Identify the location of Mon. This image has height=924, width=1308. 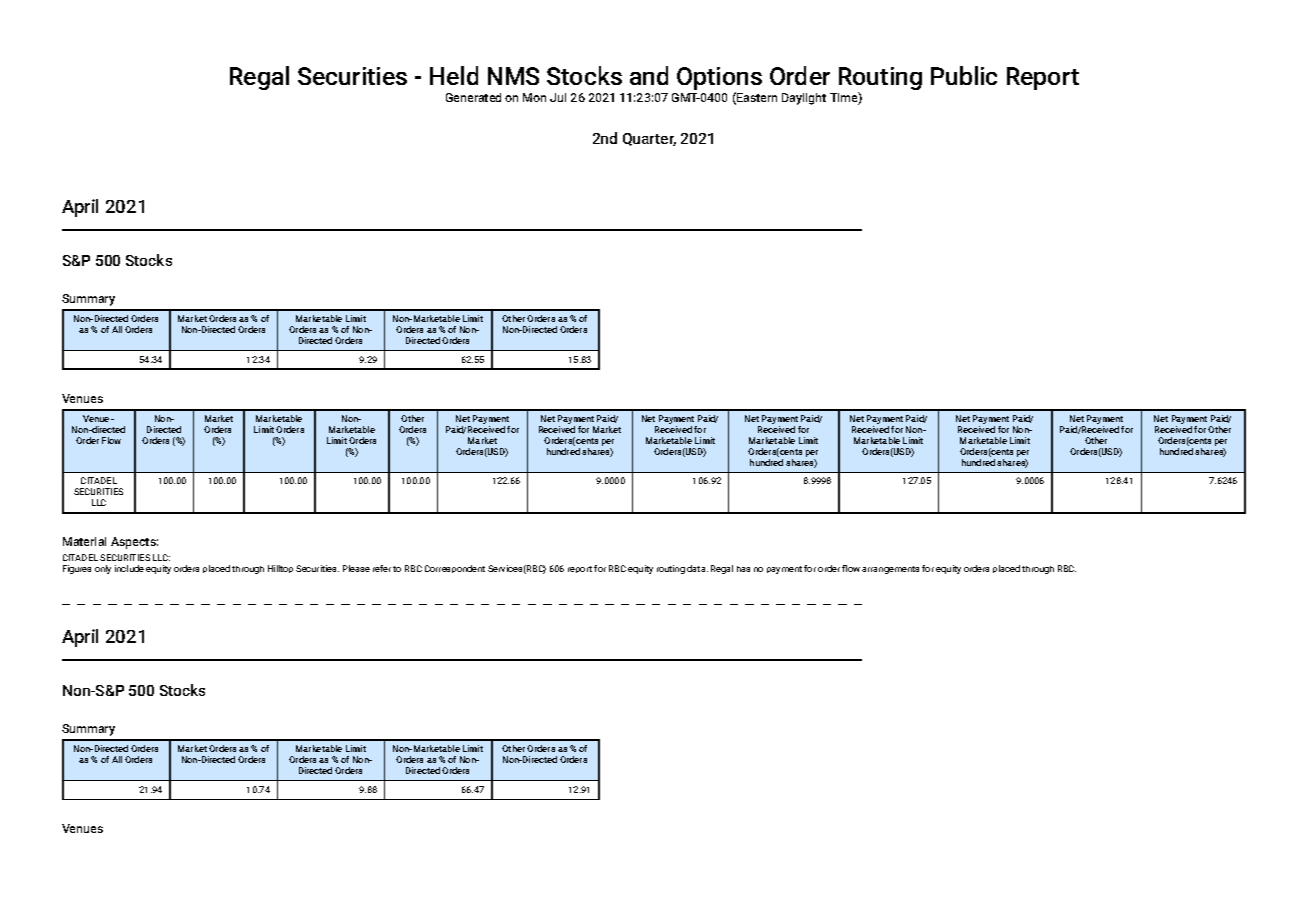
(534, 97).
